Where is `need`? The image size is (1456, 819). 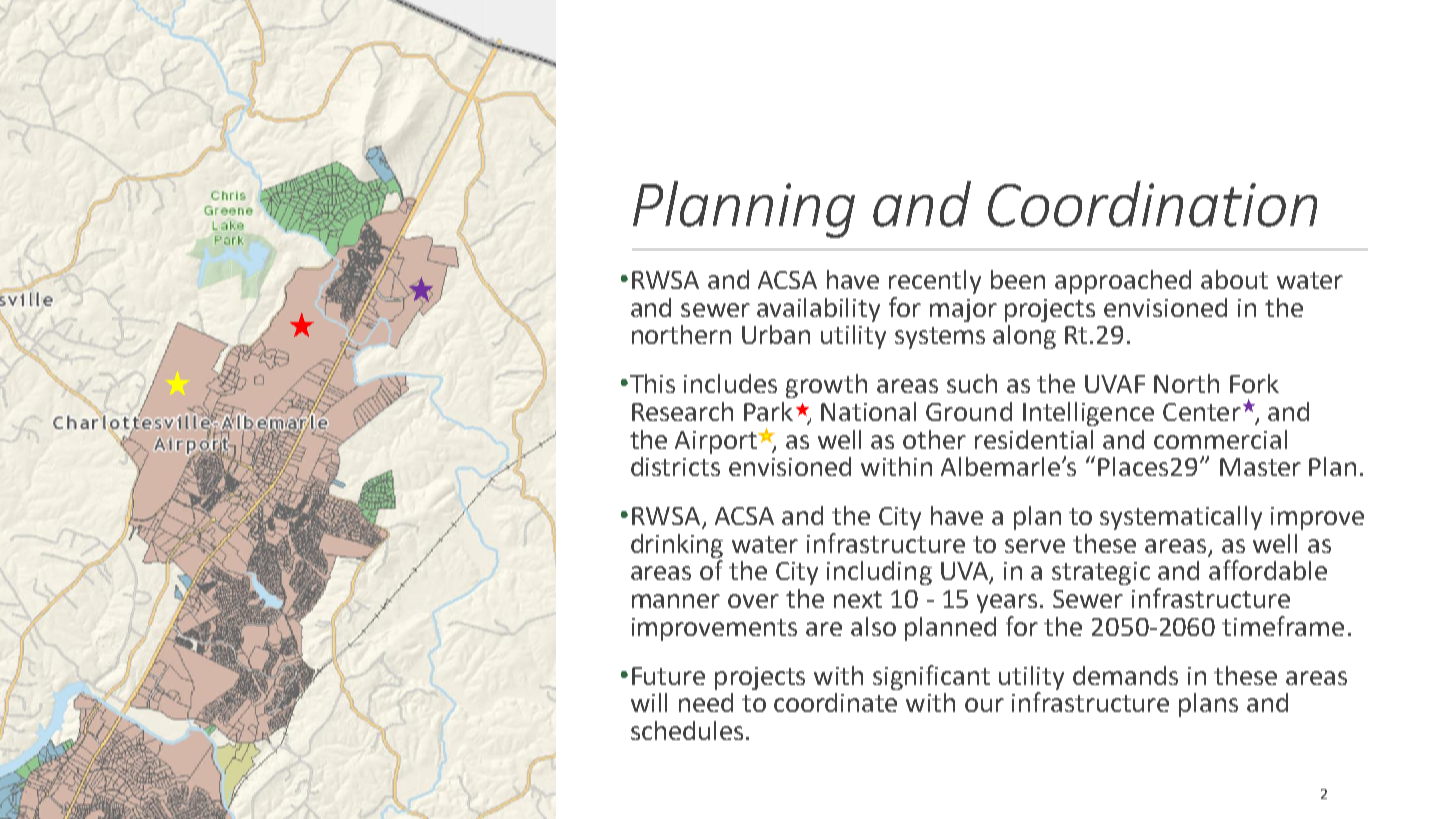
need is located at coordinates (706, 702).
